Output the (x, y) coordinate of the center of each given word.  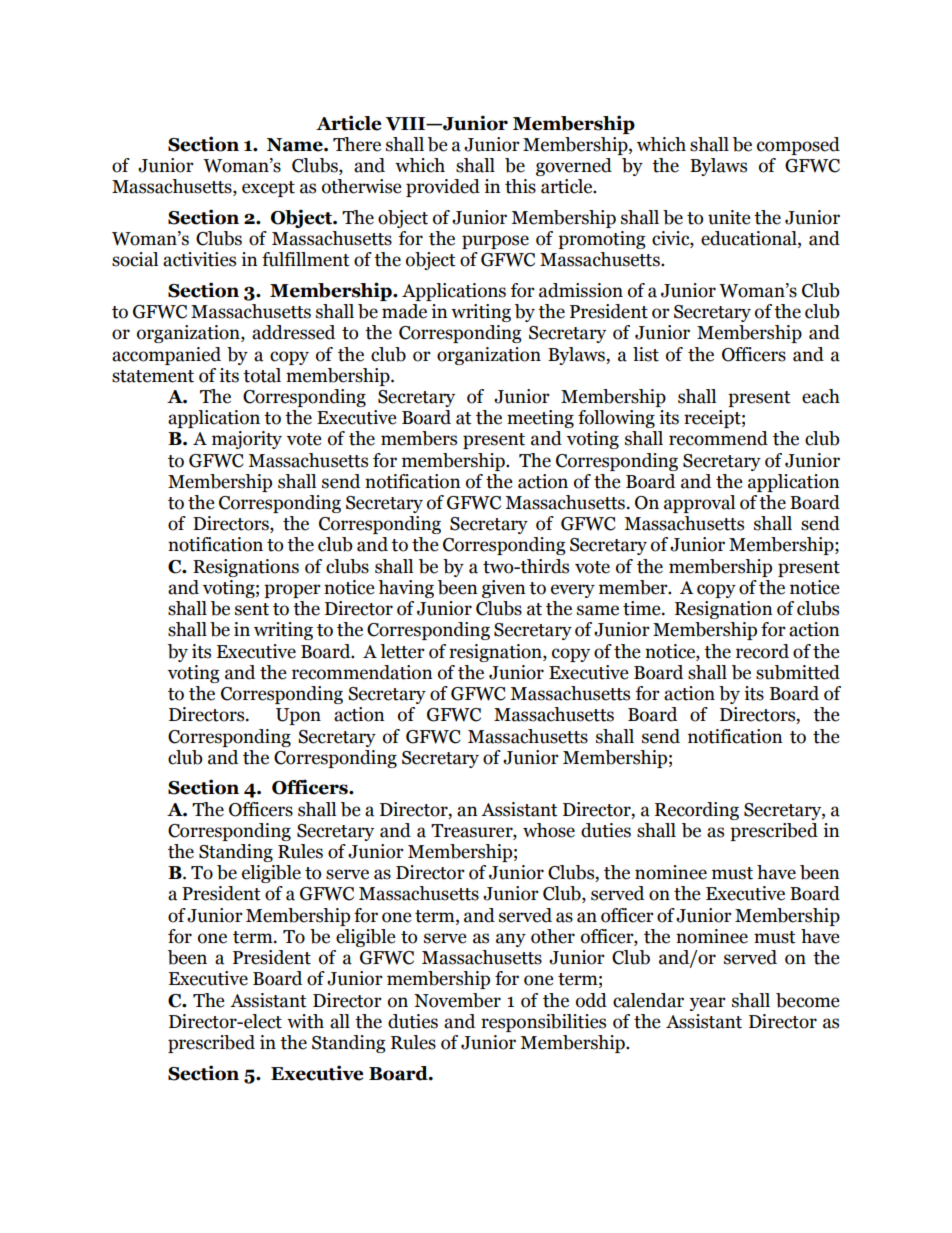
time (643, 608)
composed (798, 146)
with (305, 1021)
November (457, 1000)
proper (292, 591)
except (268, 189)
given (504, 589)
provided (443, 188)
